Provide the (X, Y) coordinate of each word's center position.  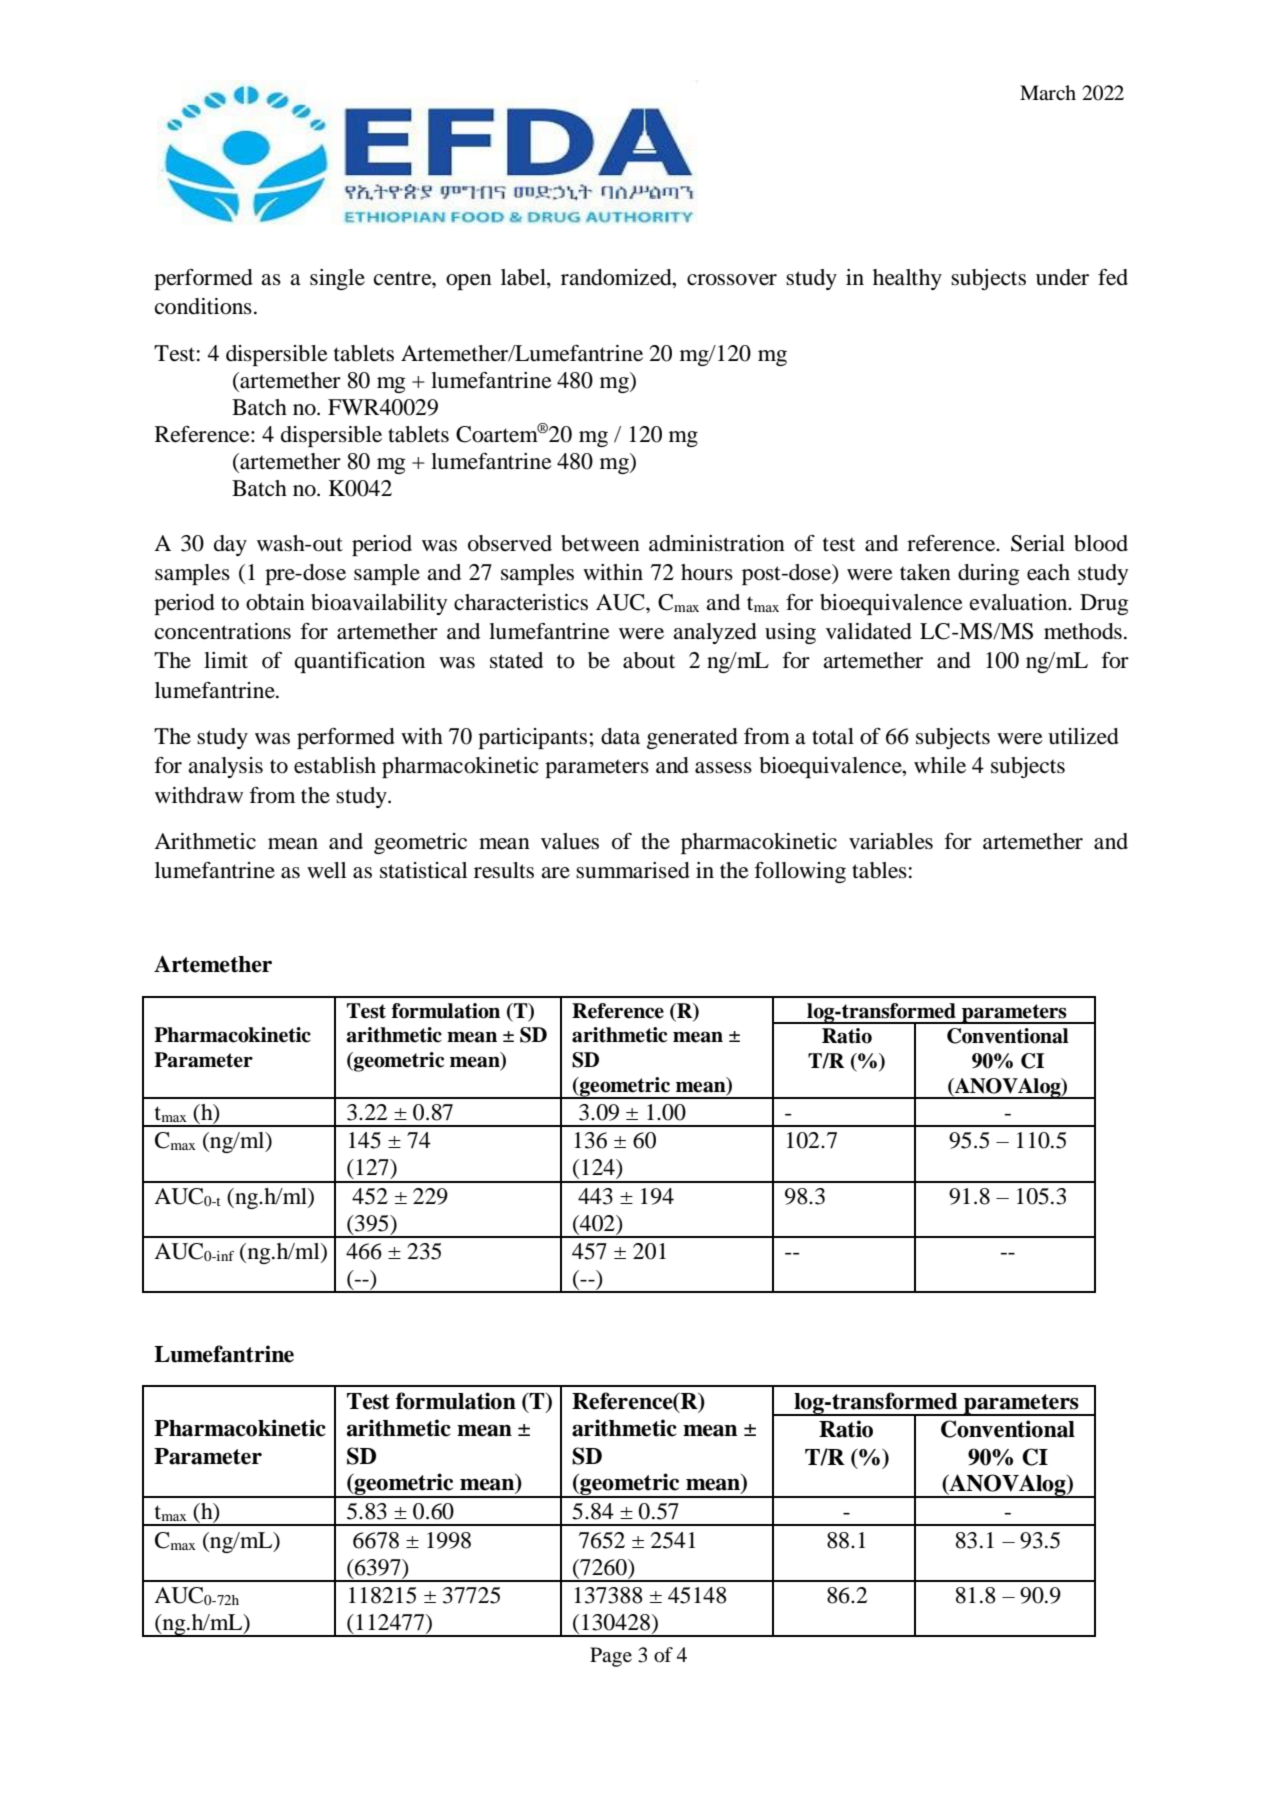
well (327, 870)
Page (611, 1657)
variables (891, 841)
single (337, 279)
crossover (732, 280)
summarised (633, 870)
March (1048, 92)
